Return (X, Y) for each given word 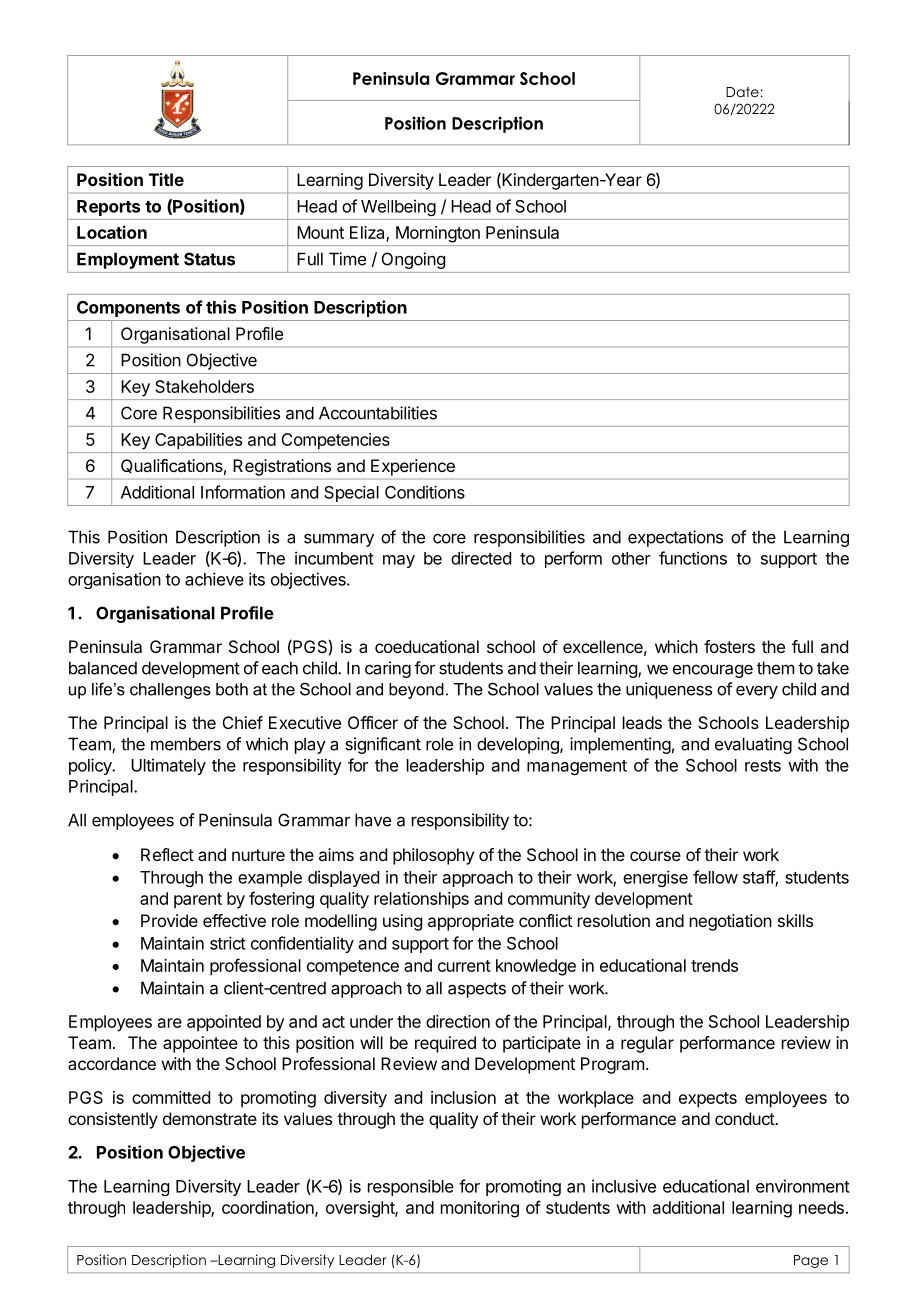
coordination (269, 1208)
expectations (675, 538)
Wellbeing (398, 207)
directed (481, 558)
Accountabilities (378, 413)
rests (763, 766)
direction (458, 1021)
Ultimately (168, 766)
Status (209, 259)
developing (519, 745)
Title (166, 179)
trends (714, 965)
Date (742, 92)
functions (693, 558)
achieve (214, 579)
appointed (224, 1023)
